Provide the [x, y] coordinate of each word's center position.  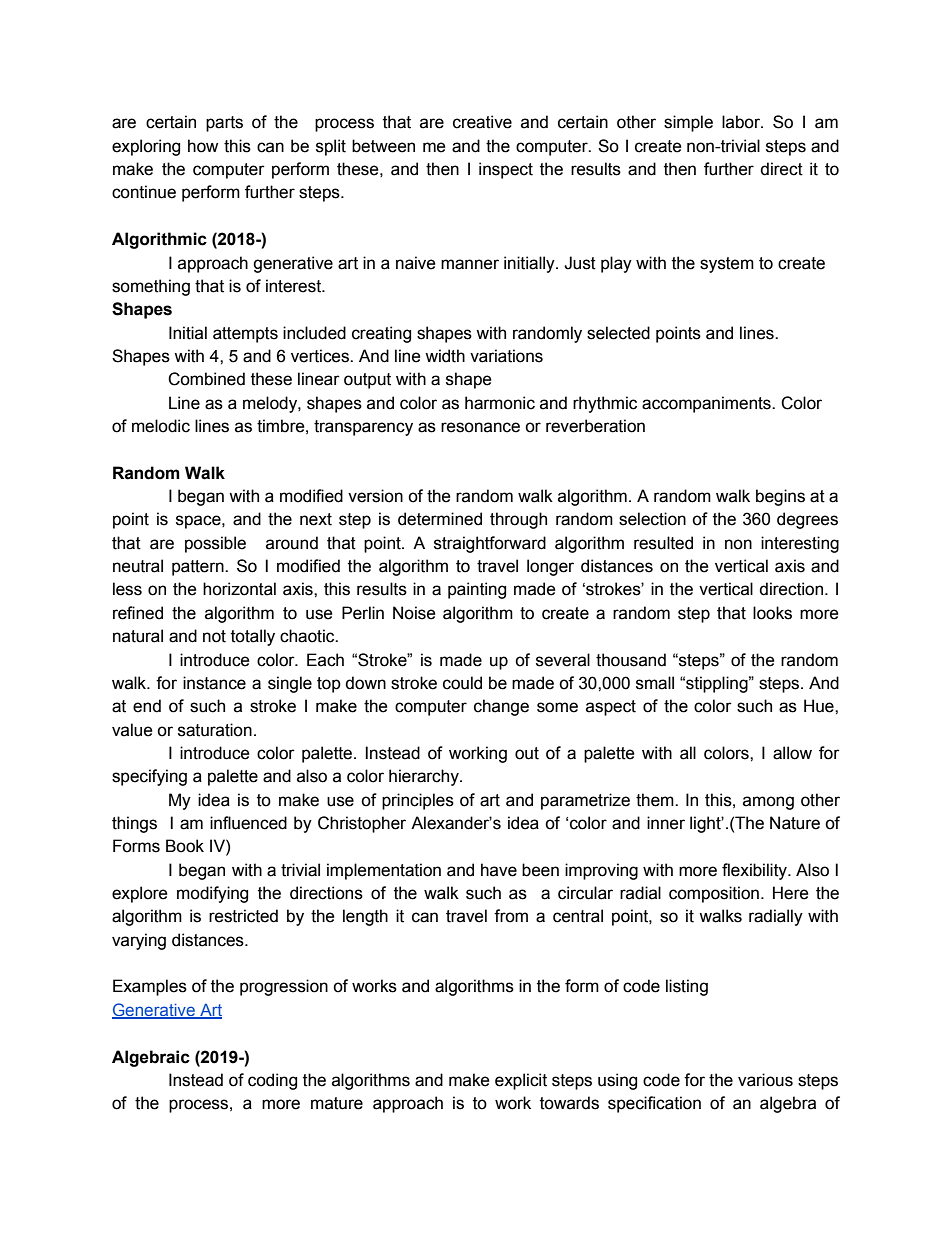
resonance [480, 427]
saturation [215, 730]
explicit [521, 1081]
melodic [161, 426]
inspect [506, 170]
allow [792, 753]
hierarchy [425, 777]
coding [272, 1081]
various [765, 1080]
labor [742, 122]
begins [780, 497]
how [203, 146]
